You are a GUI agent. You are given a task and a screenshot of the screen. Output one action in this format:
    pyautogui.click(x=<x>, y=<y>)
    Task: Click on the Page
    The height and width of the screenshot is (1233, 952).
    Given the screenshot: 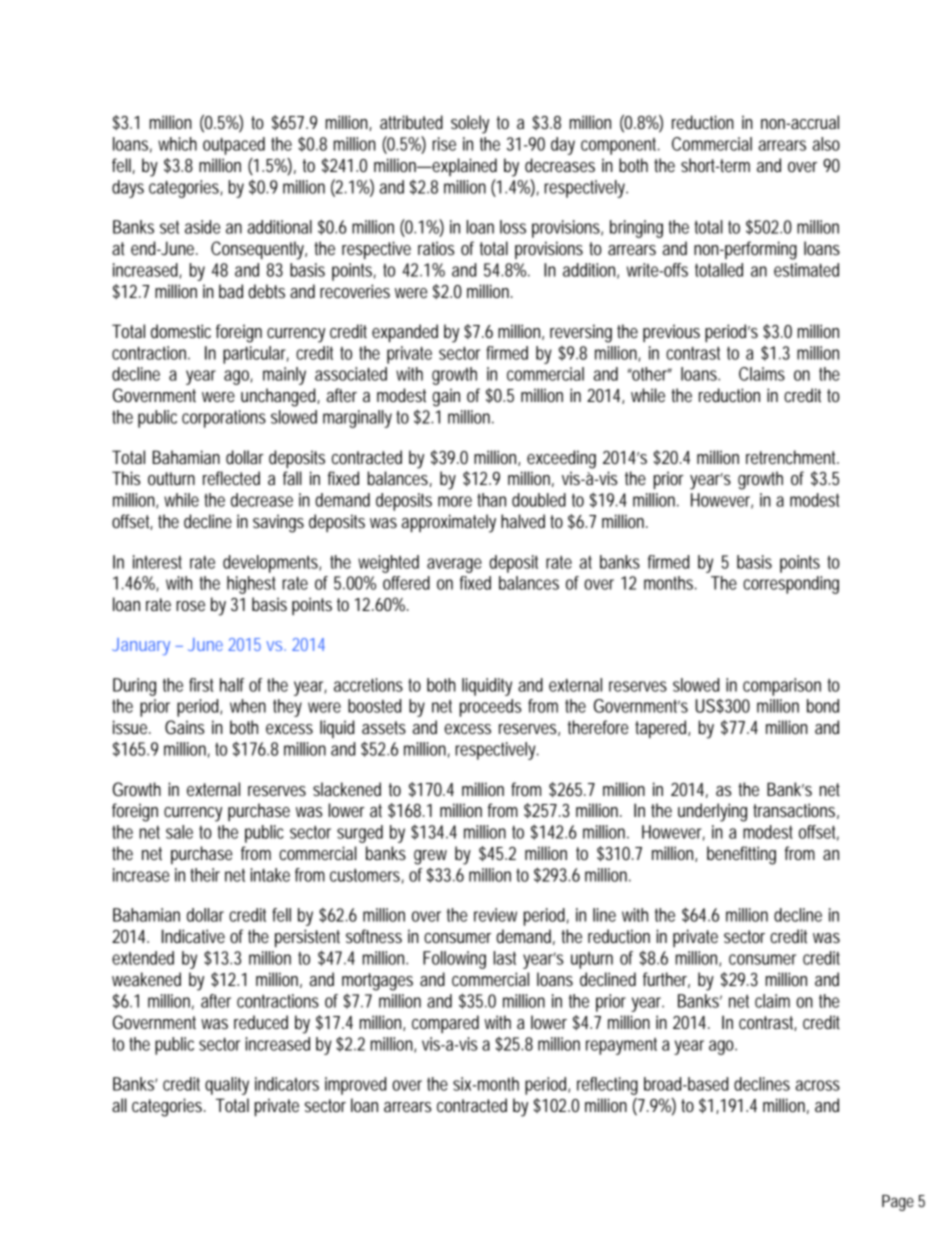 What is the action you would take?
    pyautogui.click(x=898, y=1203)
